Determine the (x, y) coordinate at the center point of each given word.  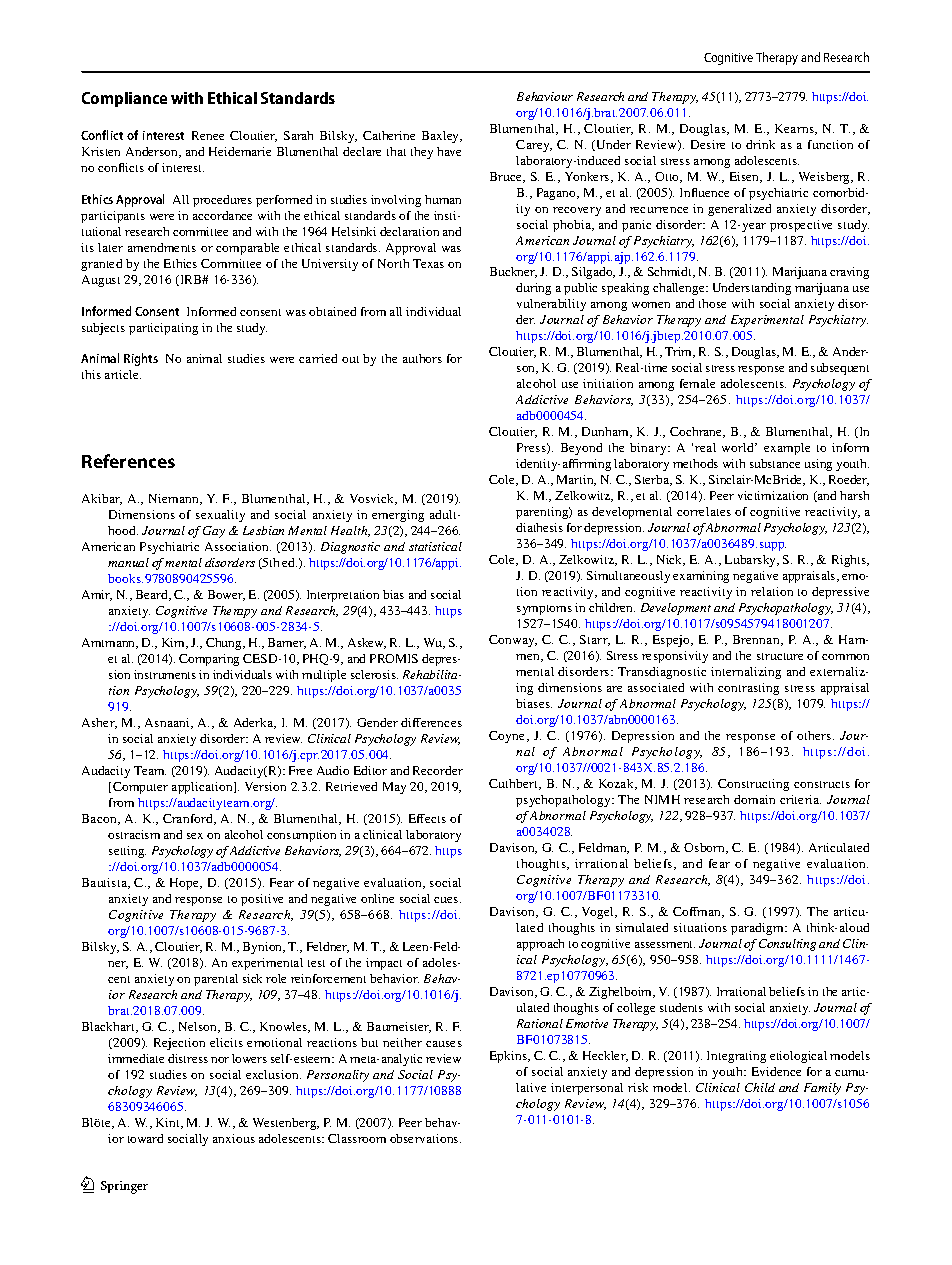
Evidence (776, 1071)
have (449, 151)
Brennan (757, 640)
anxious (234, 1138)
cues (447, 900)
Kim (175, 643)
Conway (513, 641)
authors (422, 358)
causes (444, 1044)
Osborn (706, 848)
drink (760, 144)
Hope (186, 884)
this (91, 374)
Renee (208, 135)
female (697, 383)
